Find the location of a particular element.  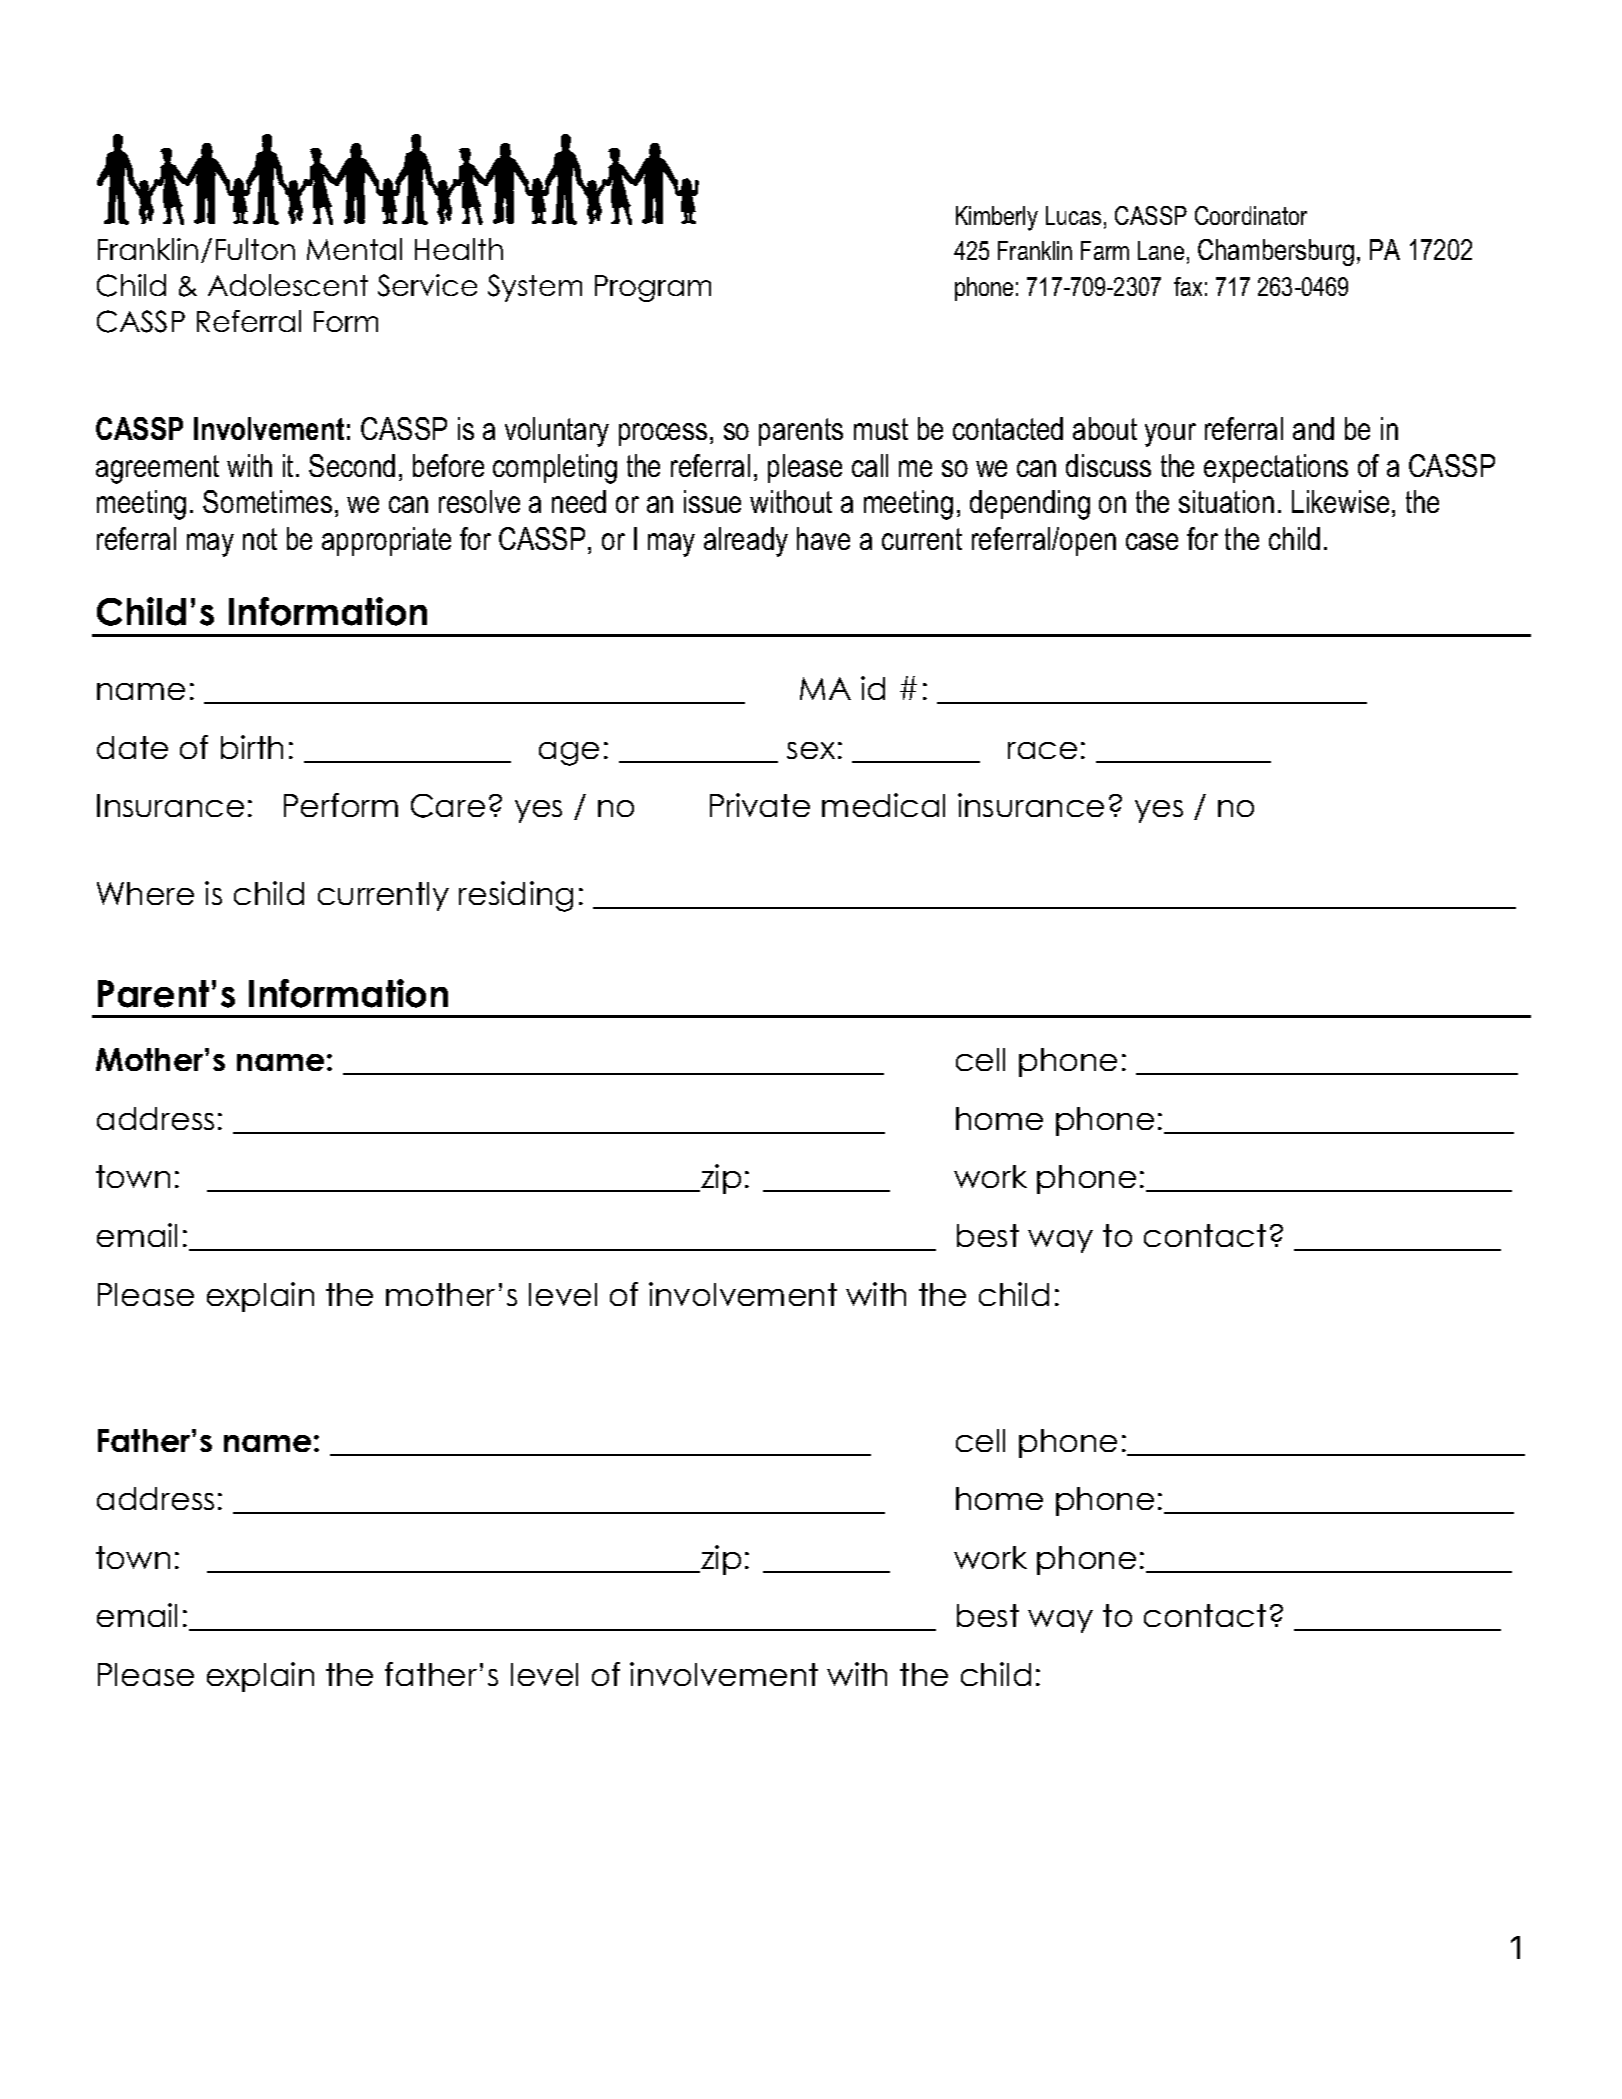

already is located at coordinates (746, 542).
